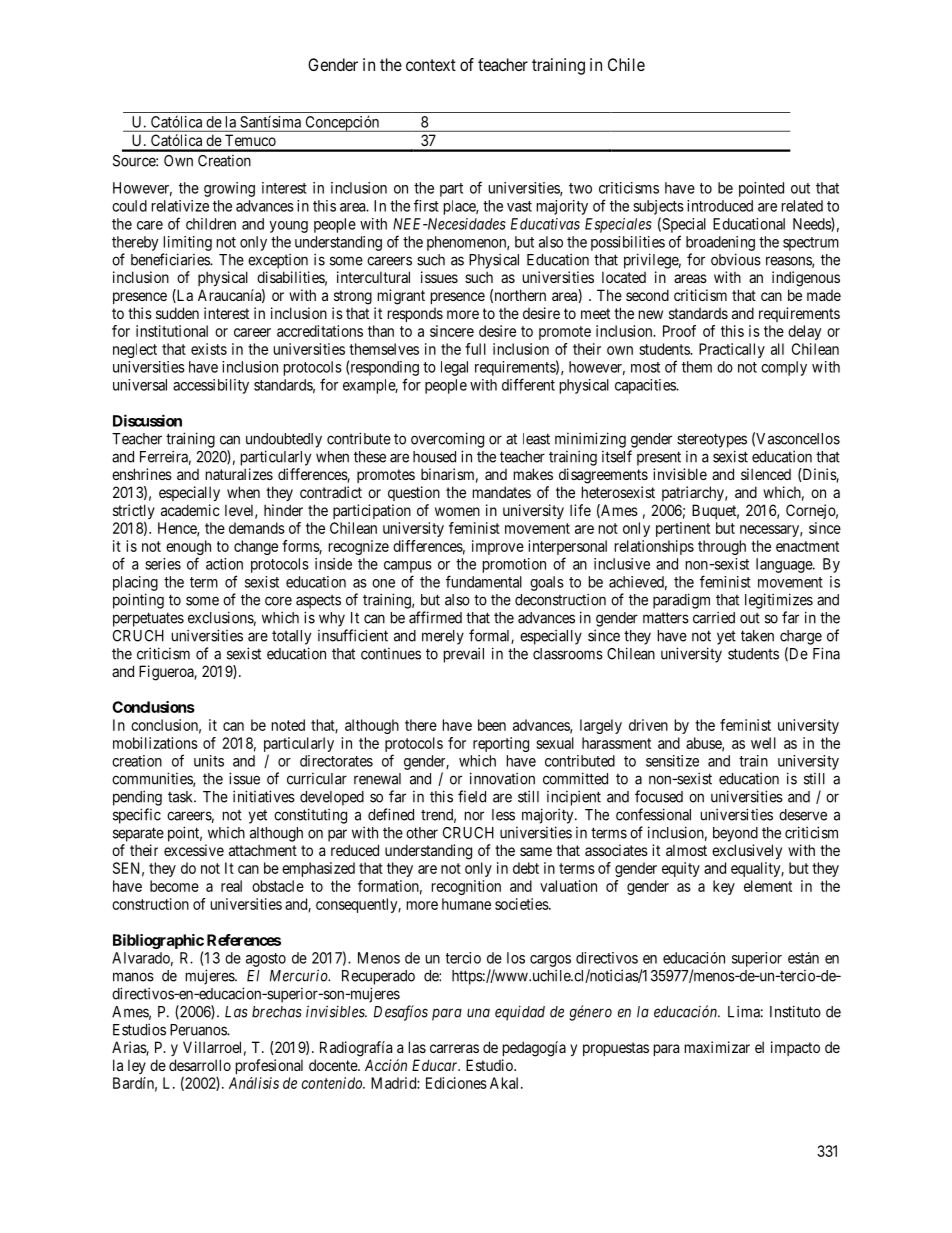  I want to click on Akal, so click(506, 1083).
